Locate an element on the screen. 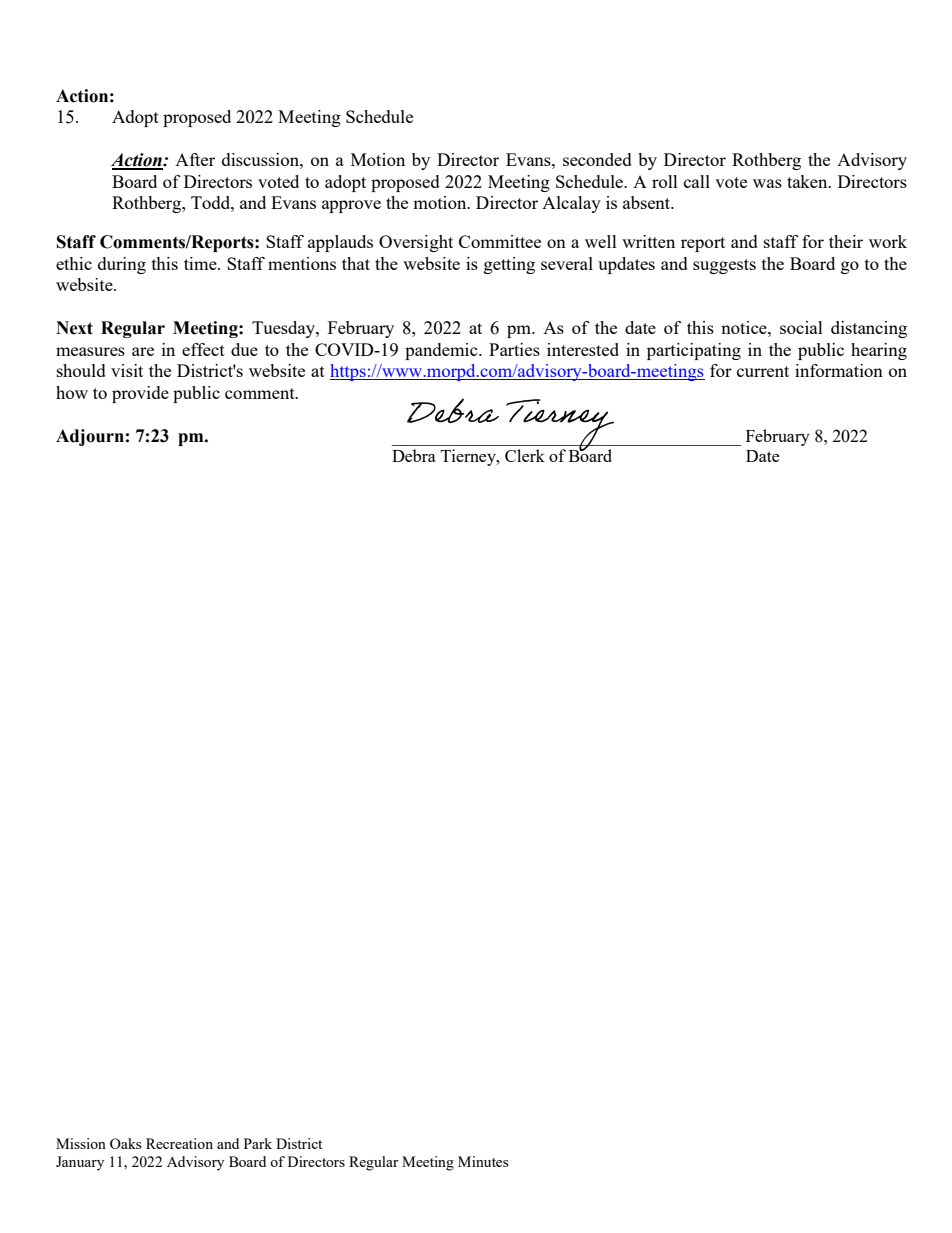 The width and height of the screenshot is (952, 1233). information is located at coordinates (839, 370).
